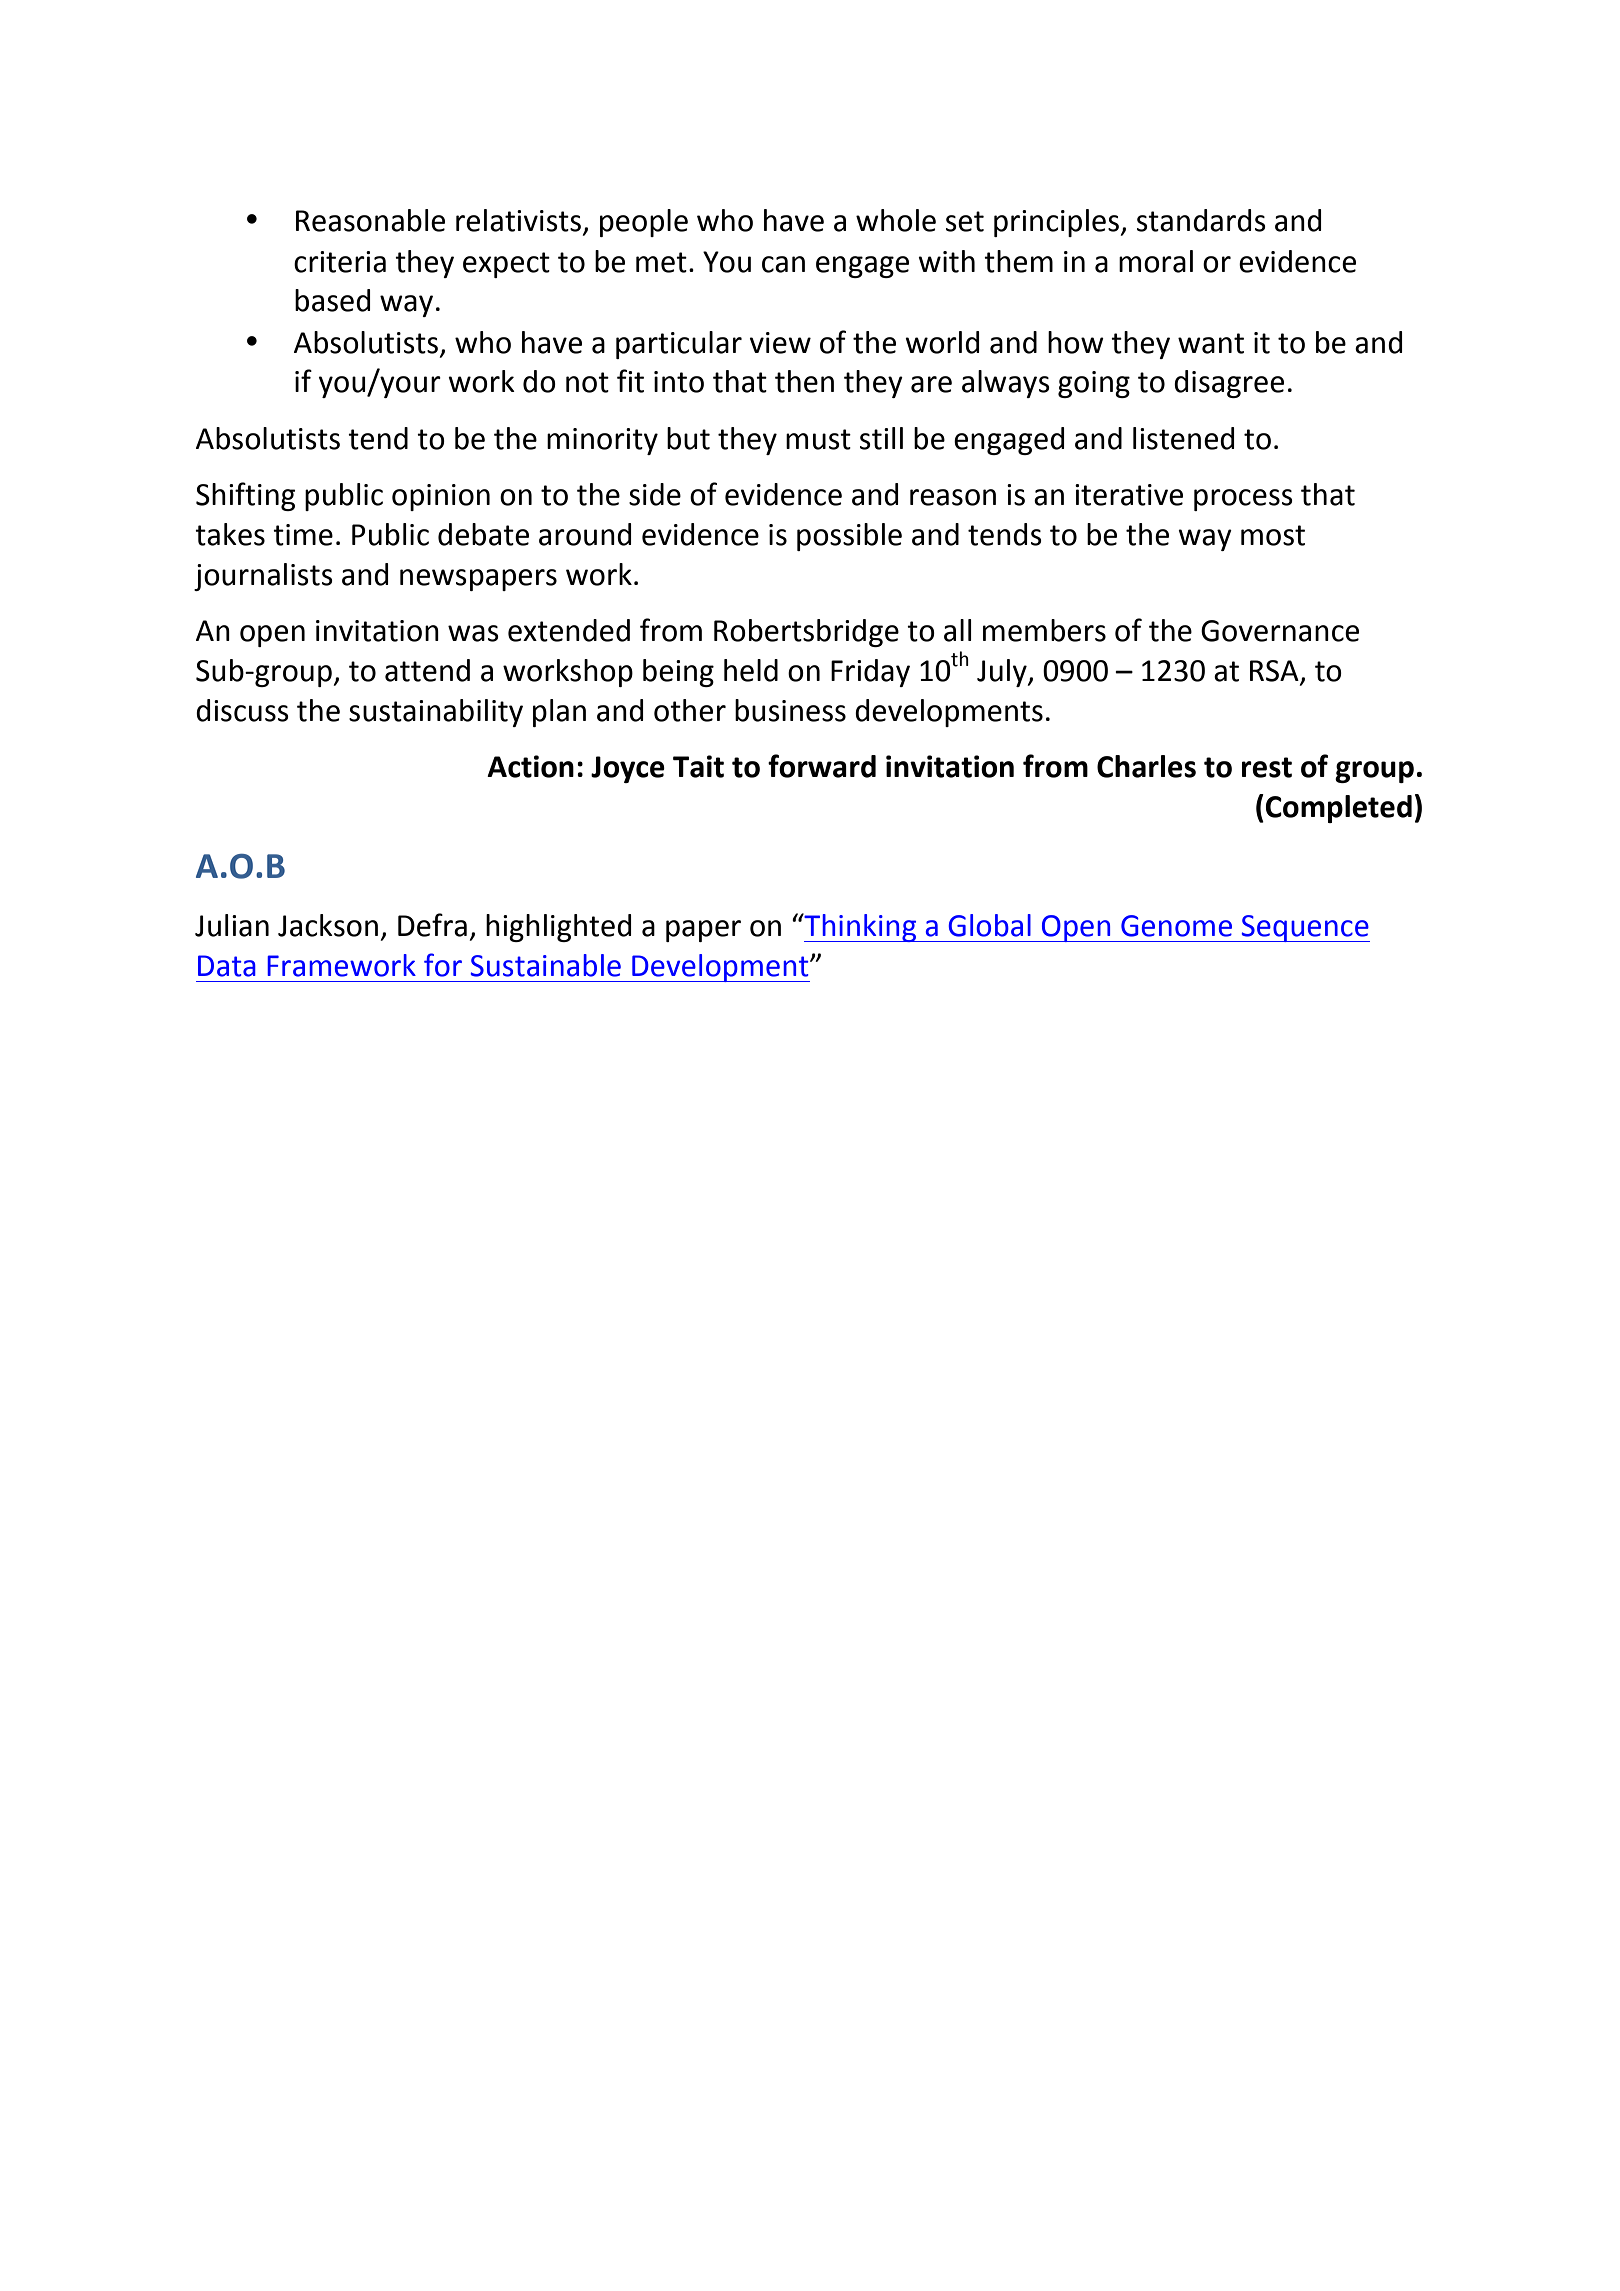  Describe the element at coordinates (1280, 631) in the image. I see `Governance` at that location.
